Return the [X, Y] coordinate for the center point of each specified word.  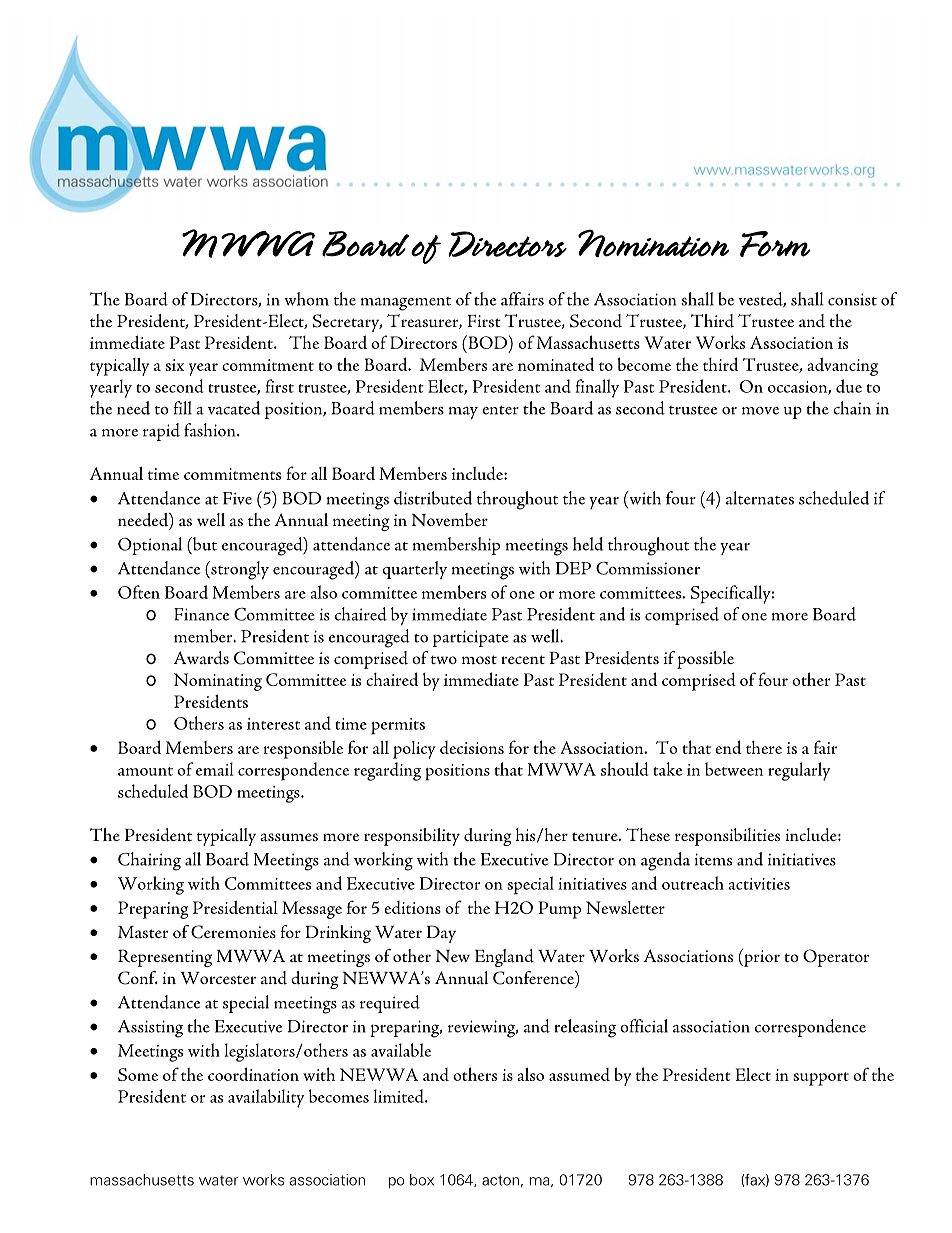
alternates [760, 498]
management [406, 304]
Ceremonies [233, 932]
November [450, 519]
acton [500, 1180]
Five [237, 498]
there [764, 747]
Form [775, 244]
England [504, 958]
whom [306, 299]
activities [759, 884]
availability [266, 1098]
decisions [472, 747]
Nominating [218, 682]
